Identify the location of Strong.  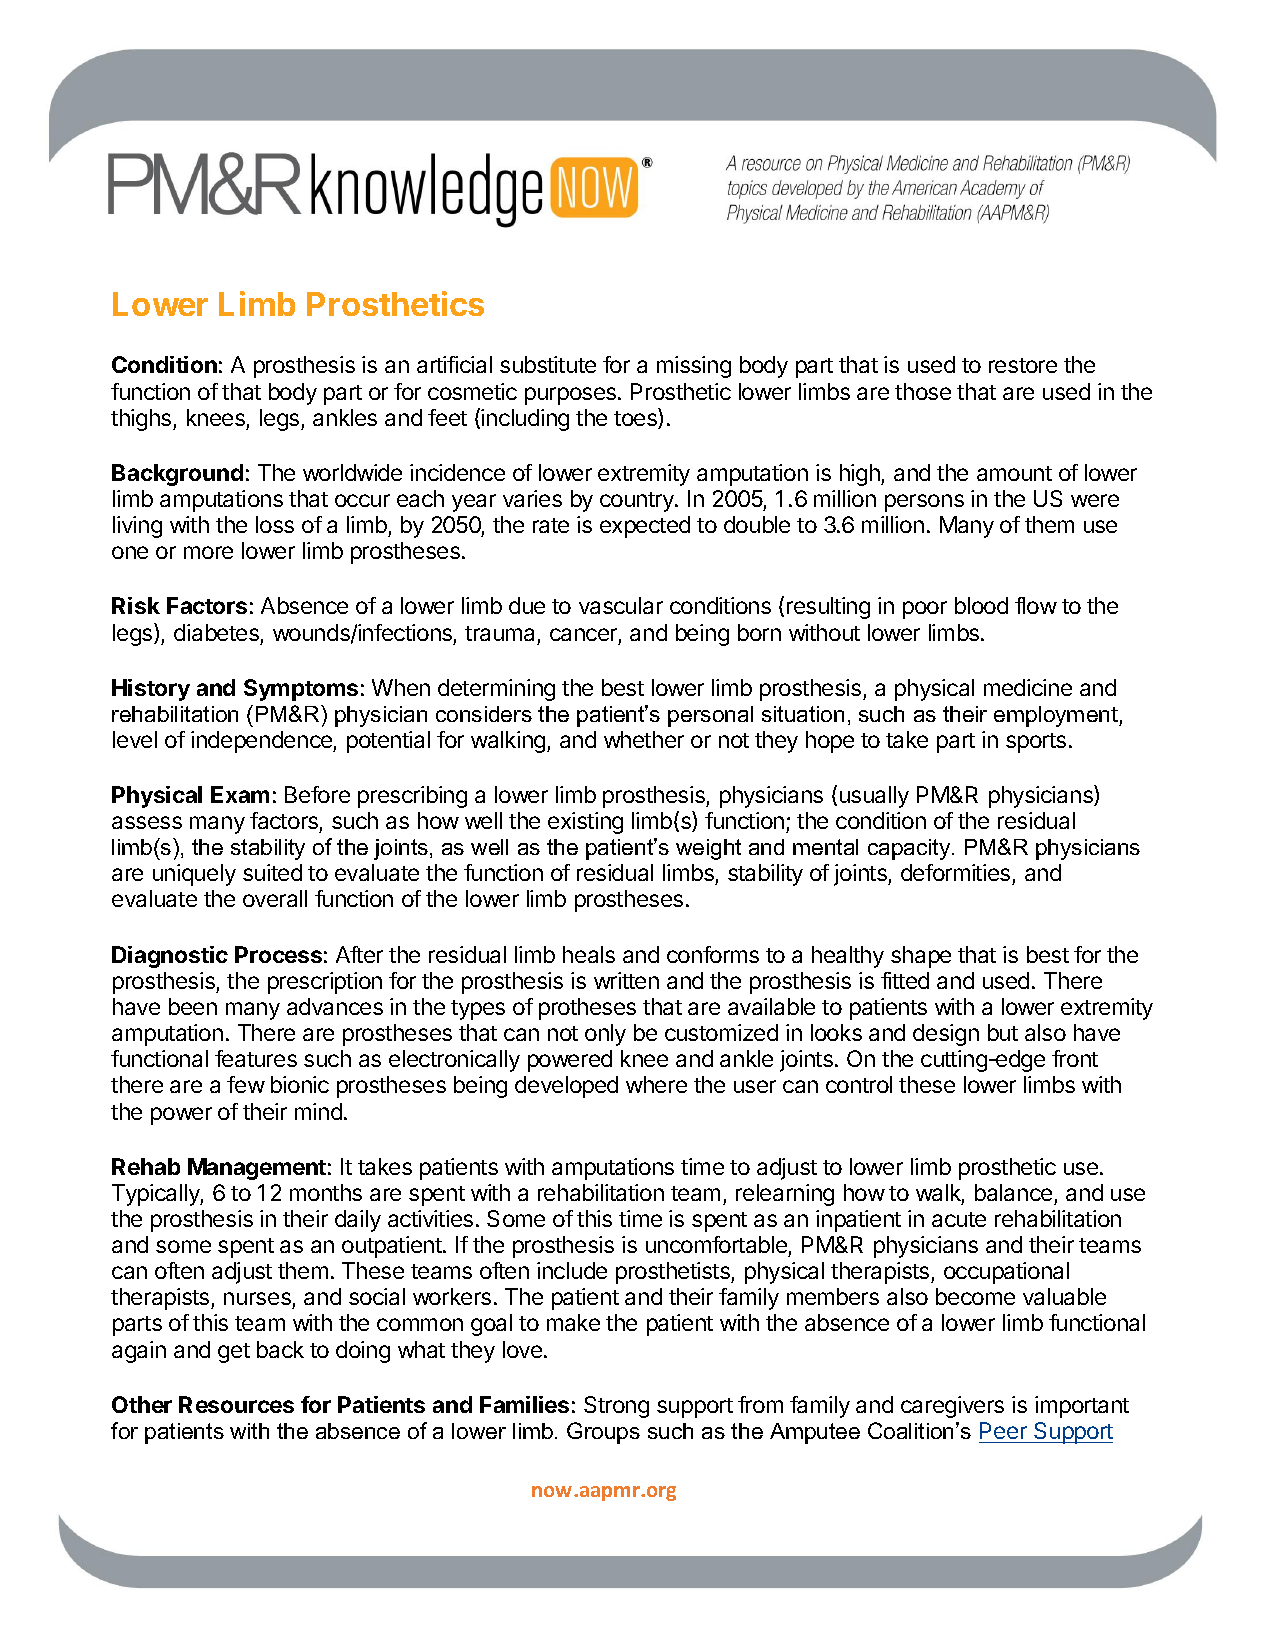
(616, 1407).
